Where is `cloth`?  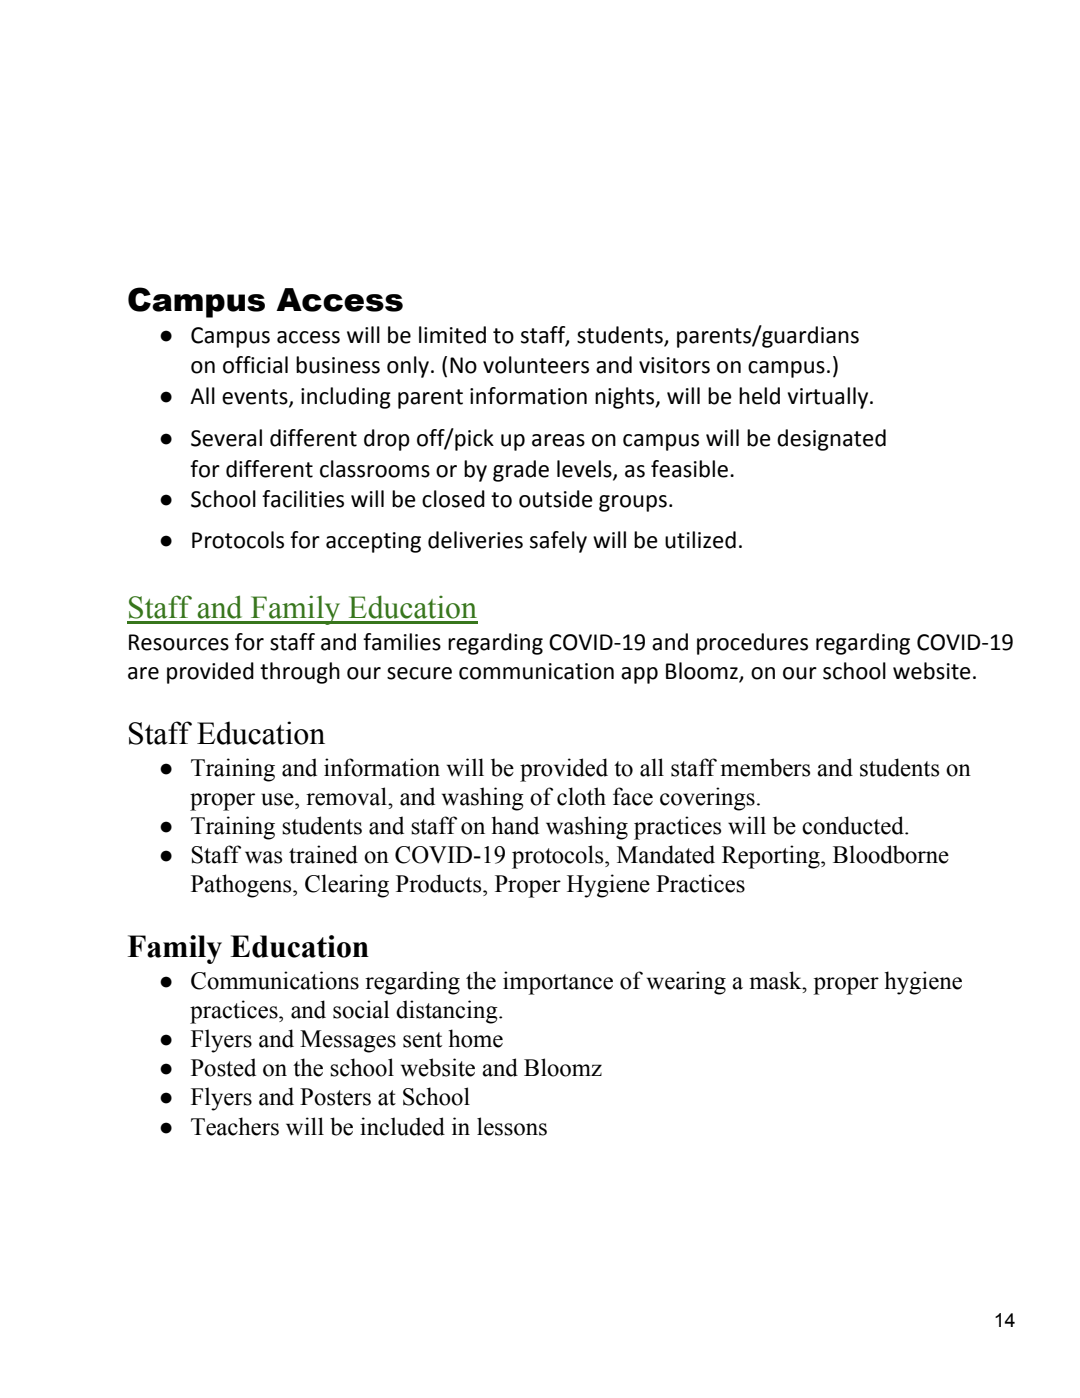
cloth is located at coordinates (581, 796).
